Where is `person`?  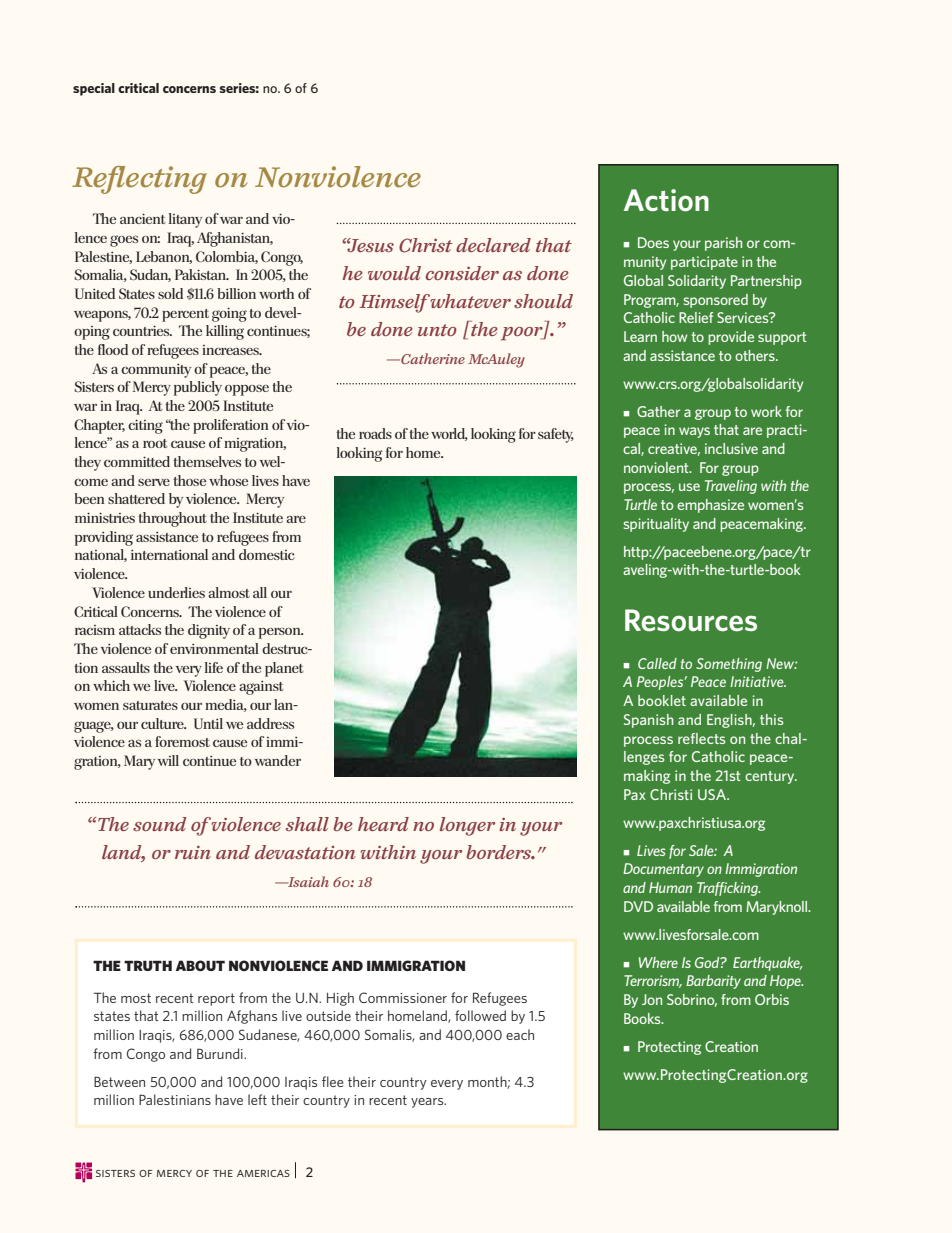 person is located at coordinates (281, 633).
